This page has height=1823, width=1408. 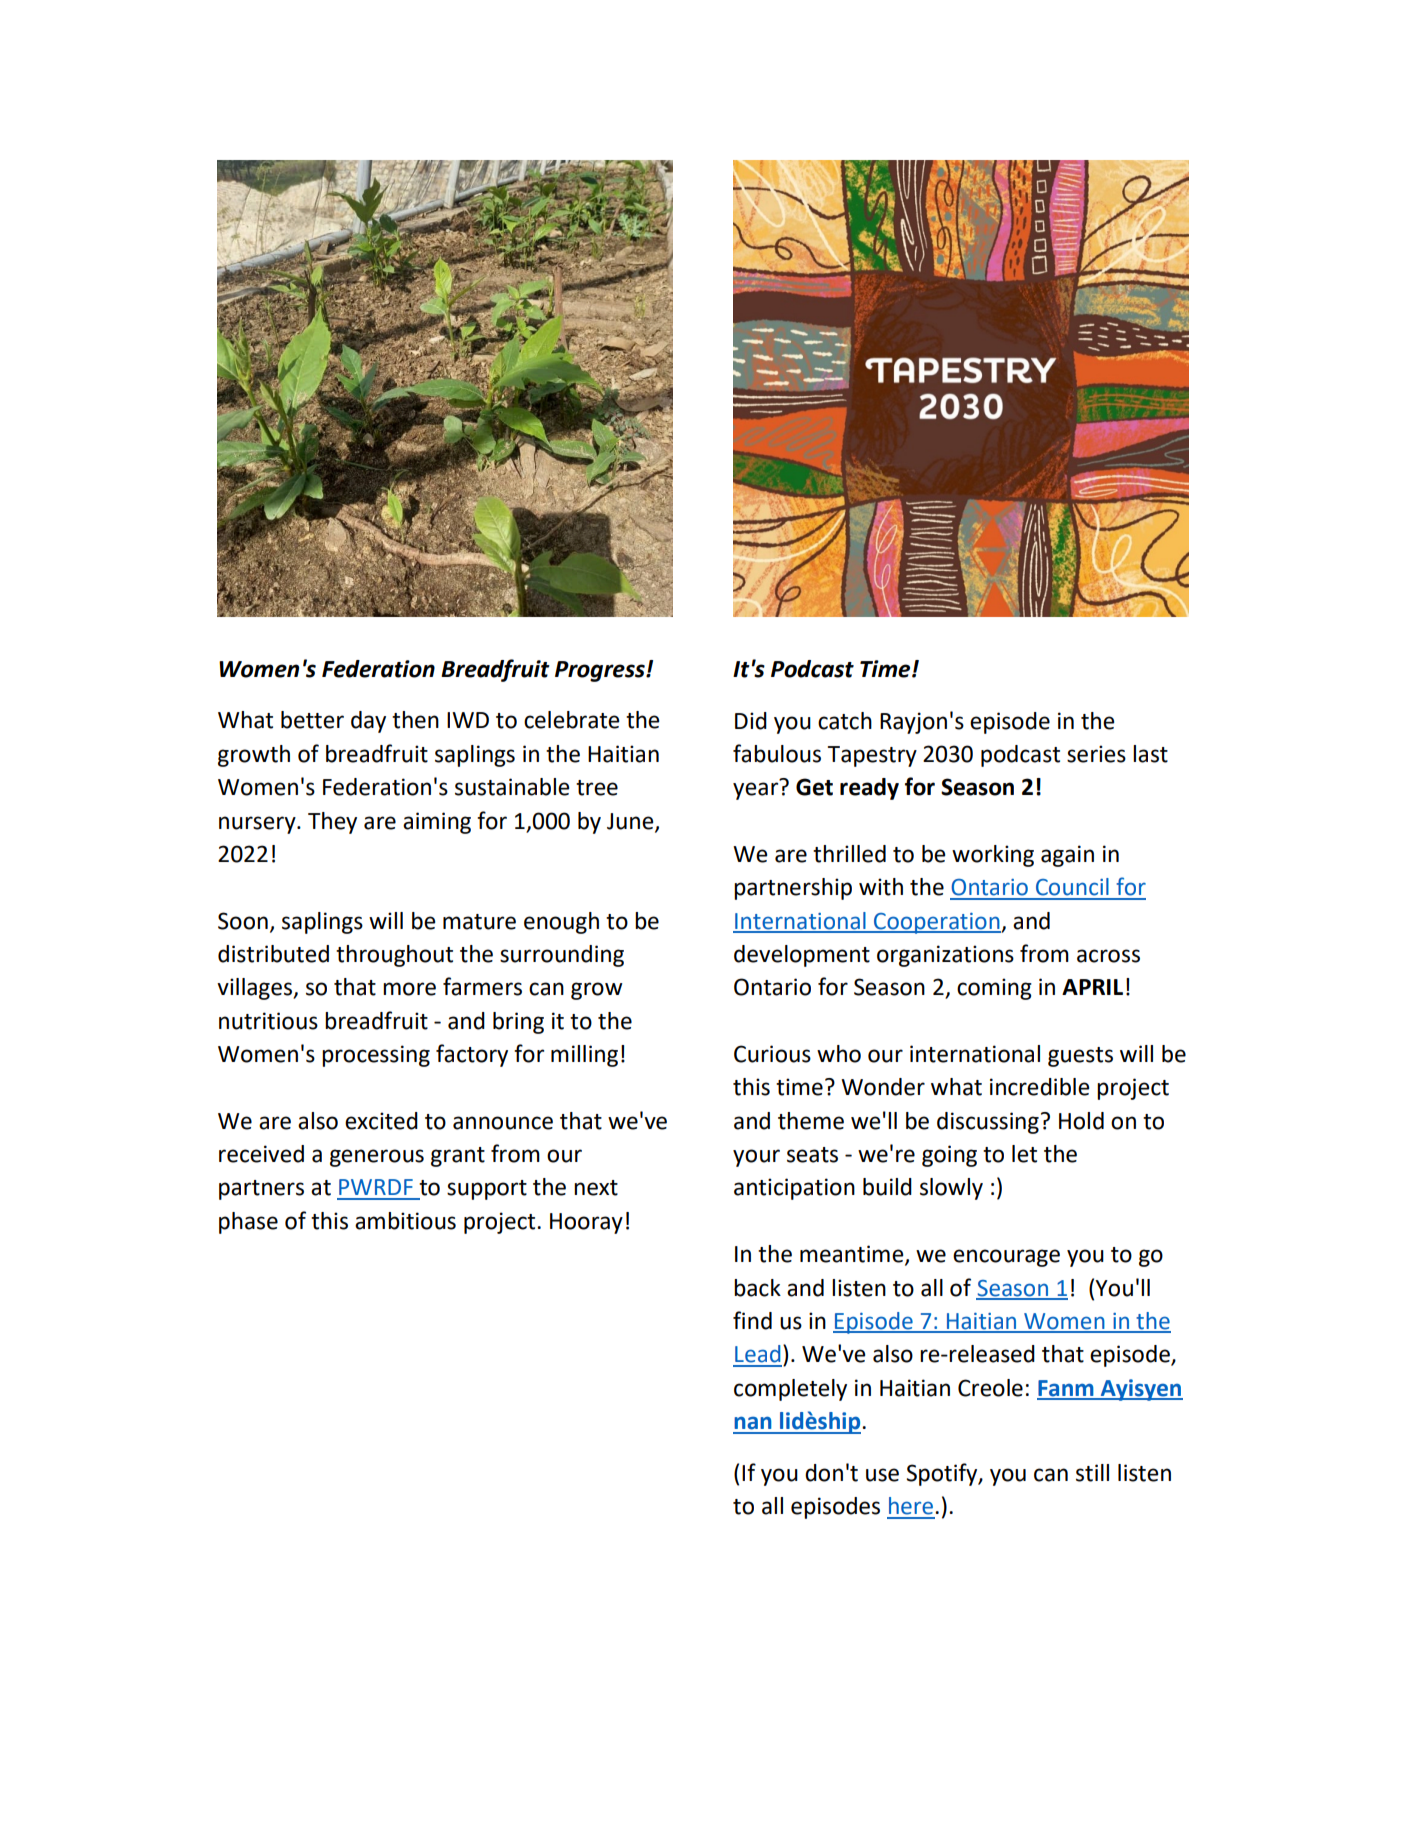 What do you see at coordinates (1096, 754) in the page?
I see `series` at bounding box center [1096, 754].
